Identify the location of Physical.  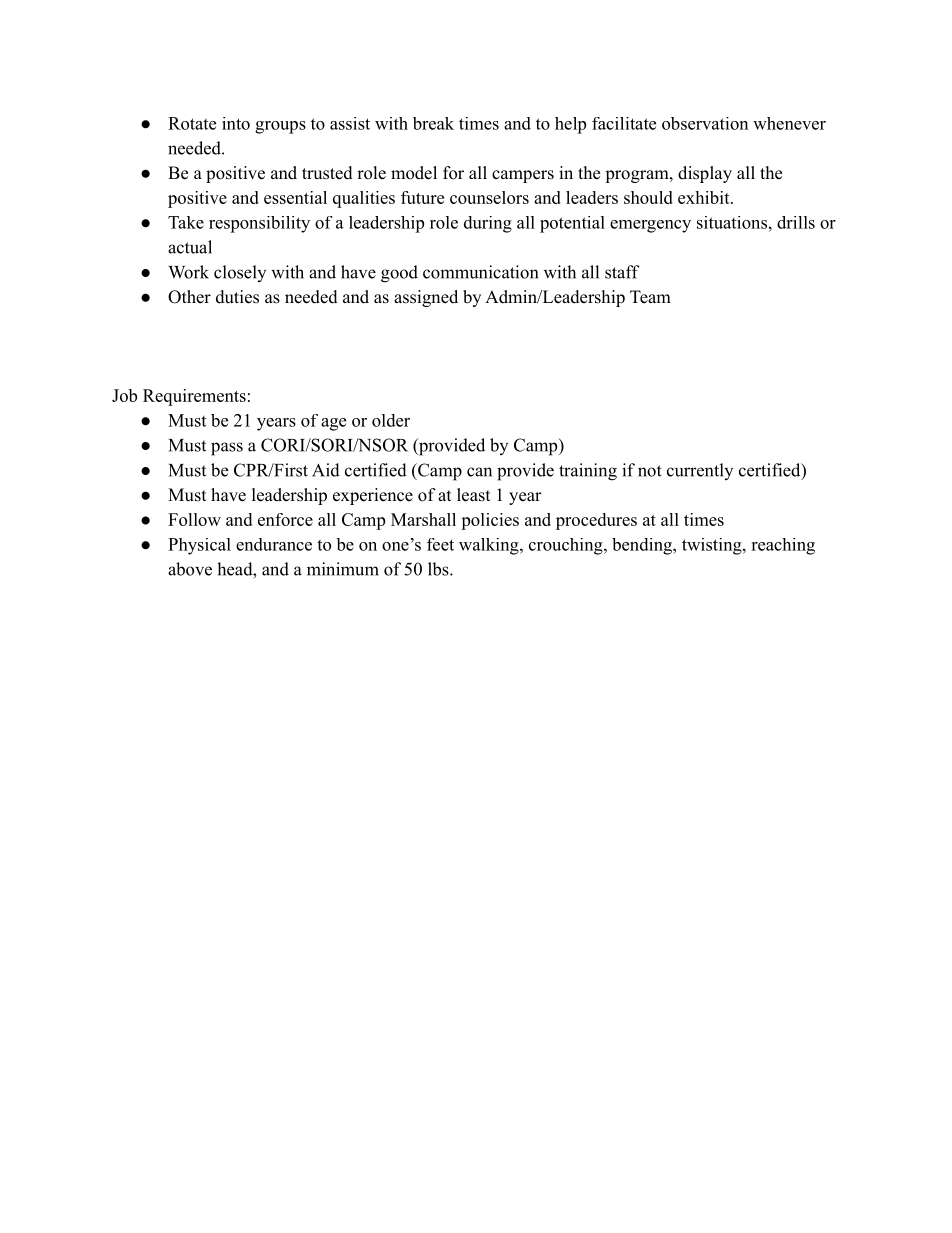
(199, 546).
